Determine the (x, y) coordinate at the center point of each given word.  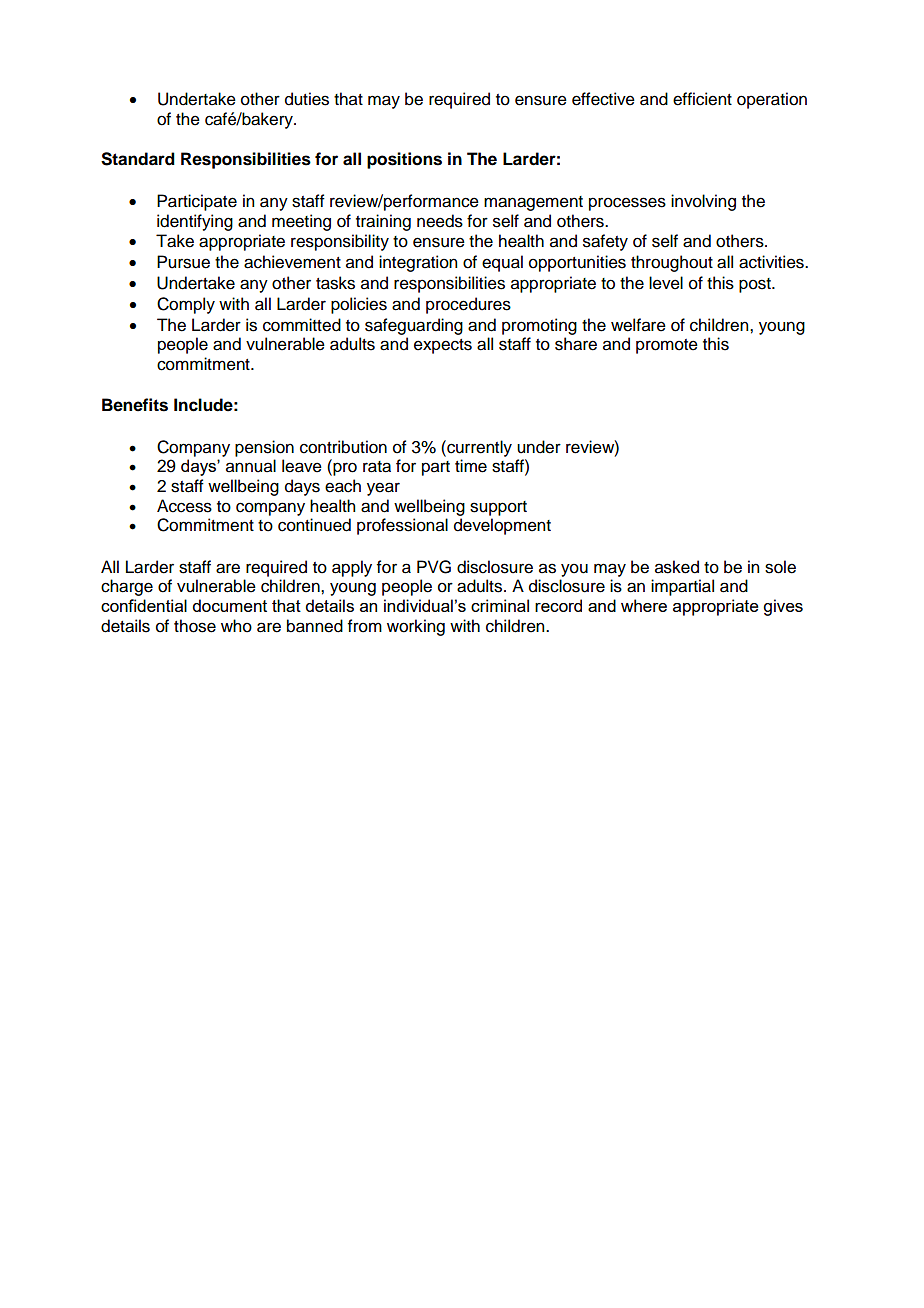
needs (440, 221)
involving (703, 202)
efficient (702, 99)
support (498, 508)
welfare (638, 325)
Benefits (135, 405)
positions (404, 160)
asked (677, 567)
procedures (468, 305)
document (229, 605)
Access (184, 506)
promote (667, 346)
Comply (186, 305)
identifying (195, 222)
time (471, 466)
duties (307, 99)
